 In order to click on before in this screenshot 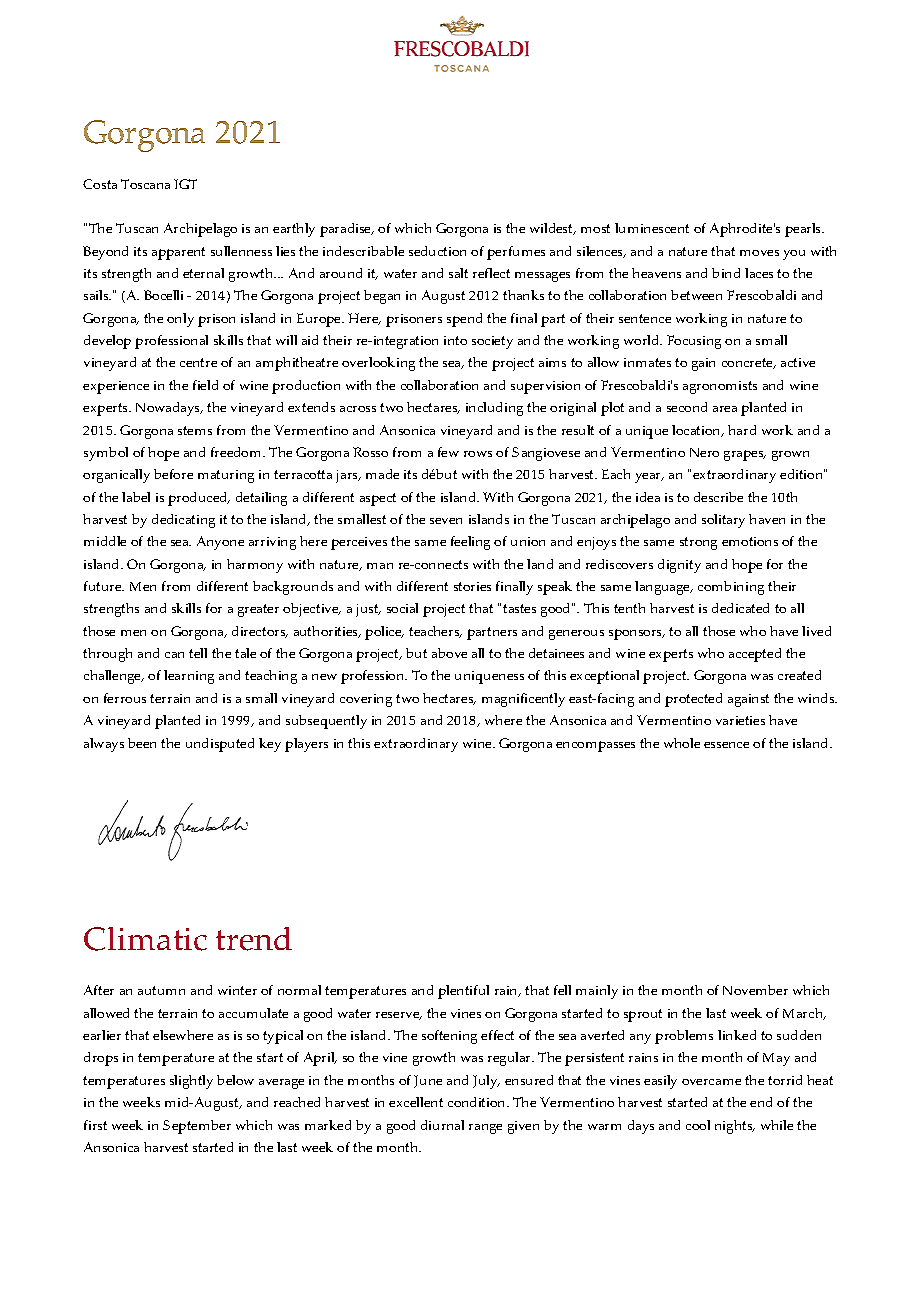, I will do `click(173, 474)`.
